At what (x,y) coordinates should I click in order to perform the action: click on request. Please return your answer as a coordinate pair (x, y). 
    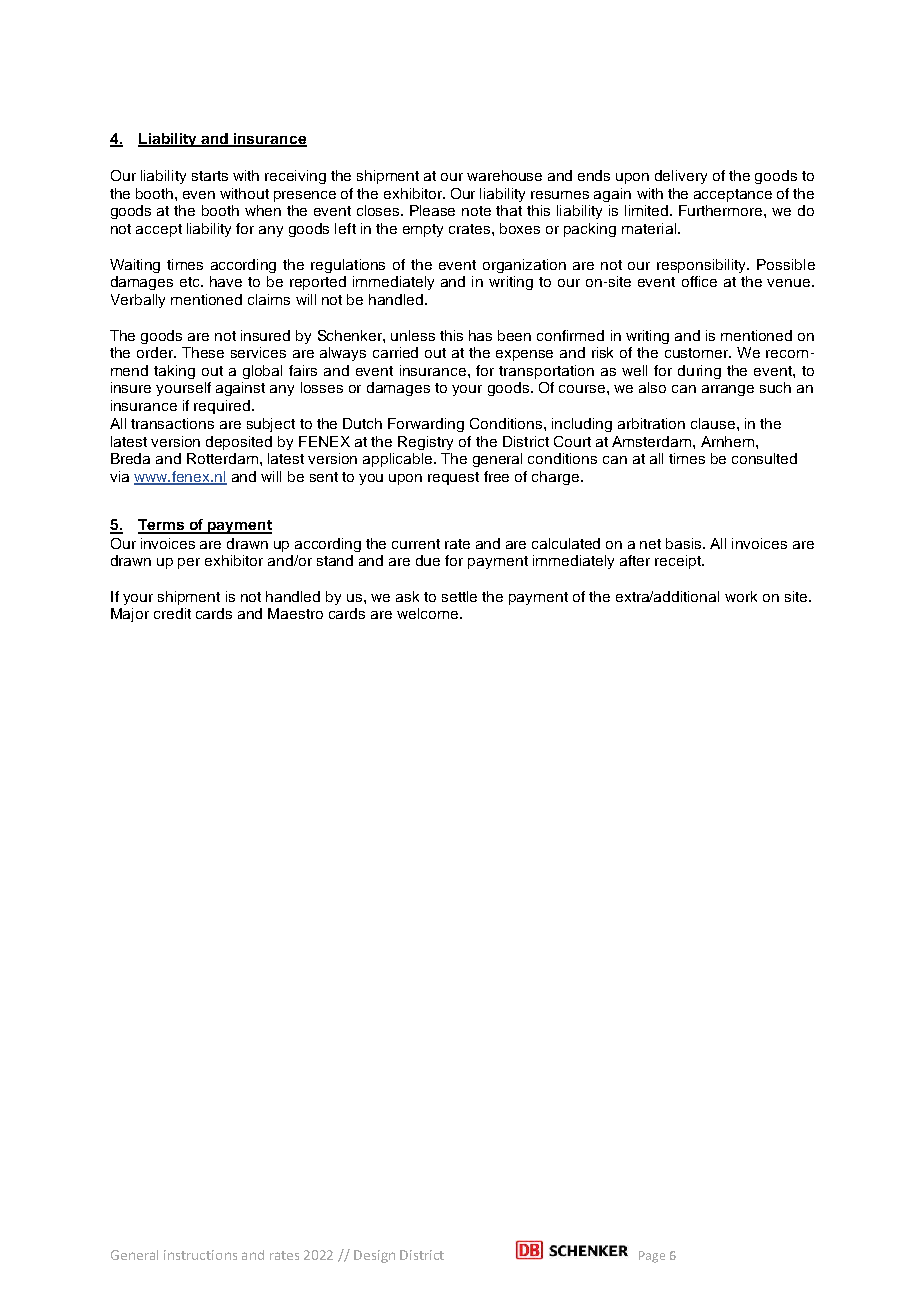
    Looking at the image, I should click on (453, 478).
